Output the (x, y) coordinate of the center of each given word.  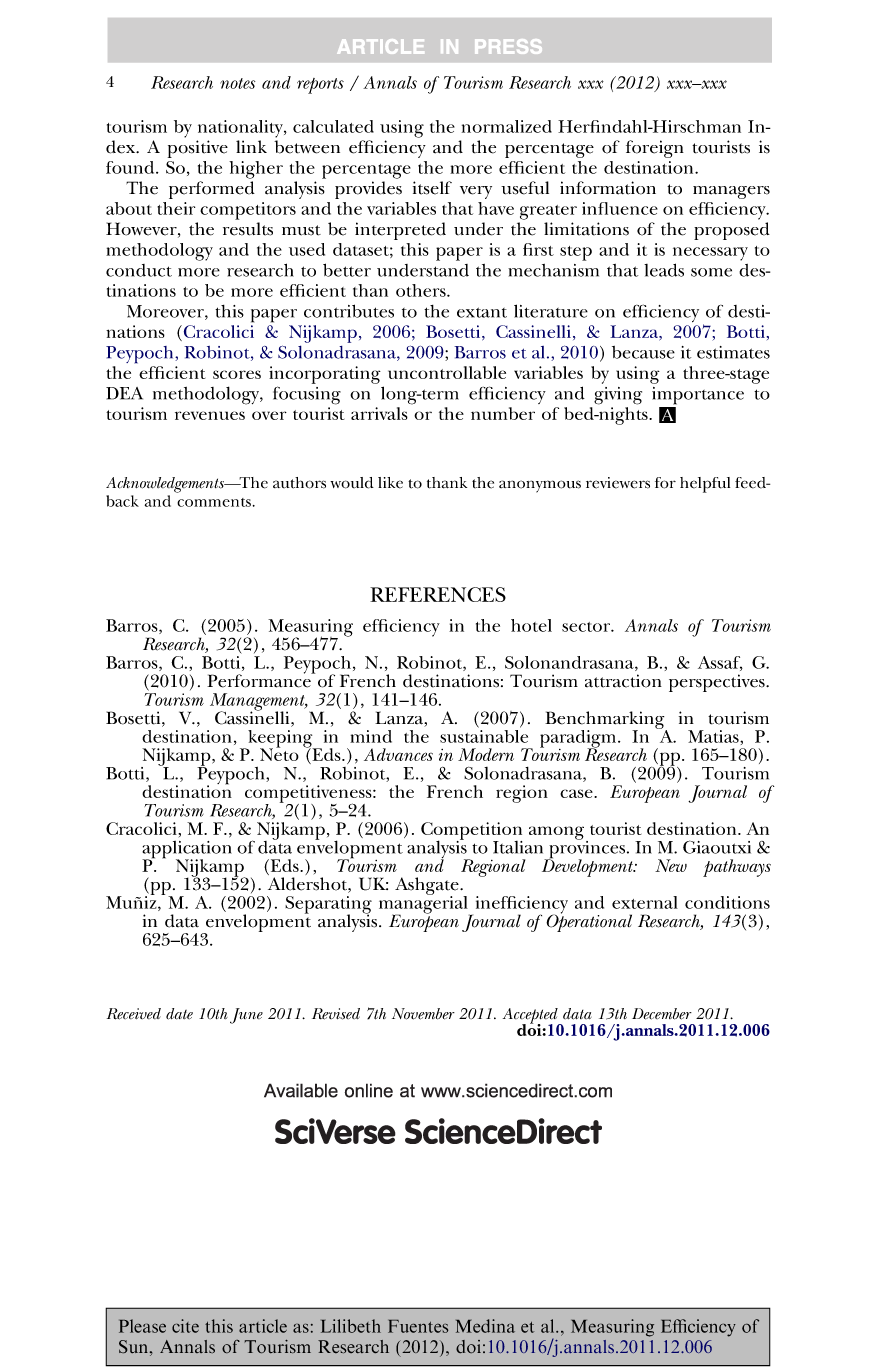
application (187, 851)
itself (432, 188)
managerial (424, 905)
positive (198, 149)
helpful (705, 485)
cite (185, 1326)
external (645, 902)
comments (214, 502)
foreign (655, 149)
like (390, 483)
